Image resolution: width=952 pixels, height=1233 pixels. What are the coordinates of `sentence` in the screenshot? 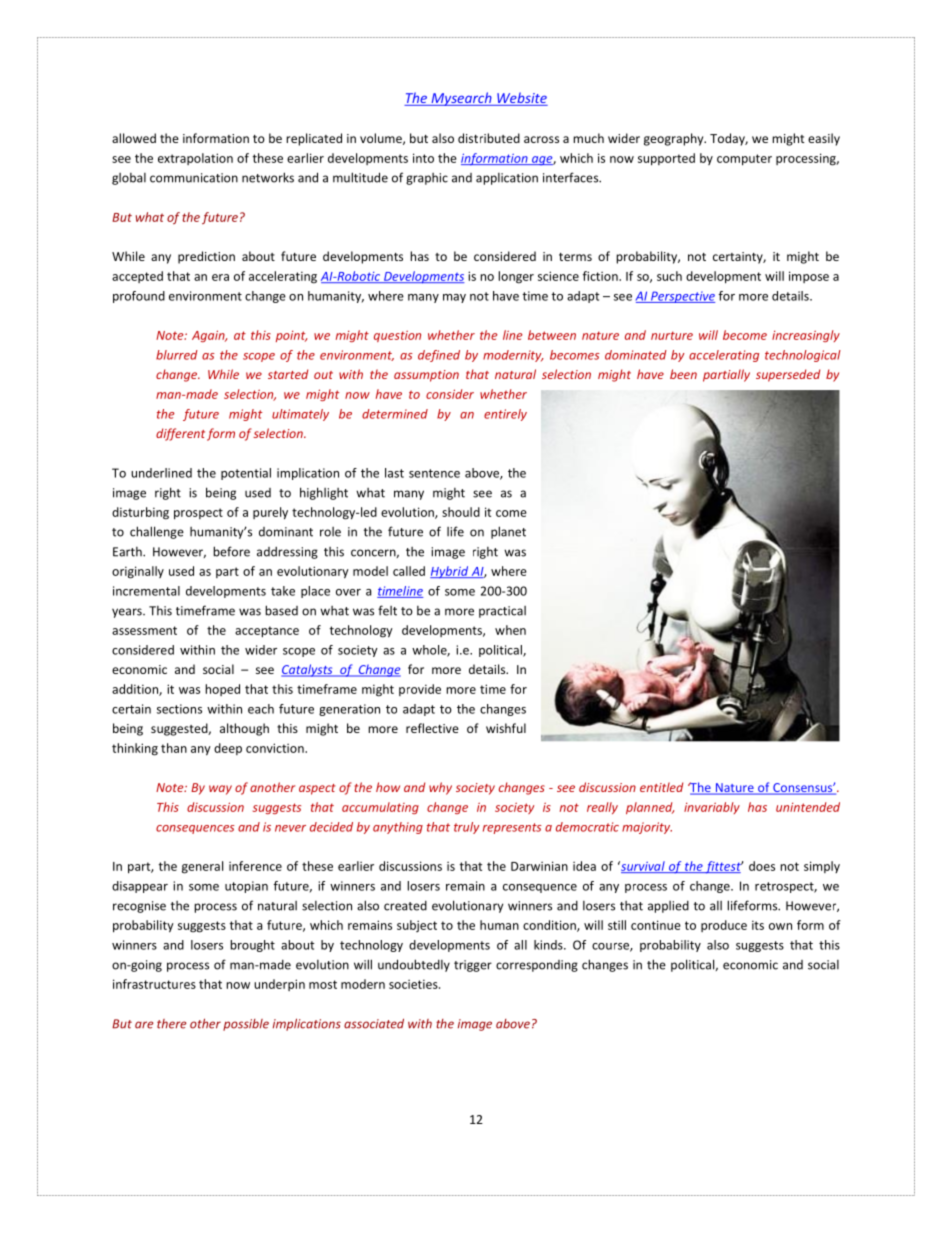 It's located at (434, 473).
